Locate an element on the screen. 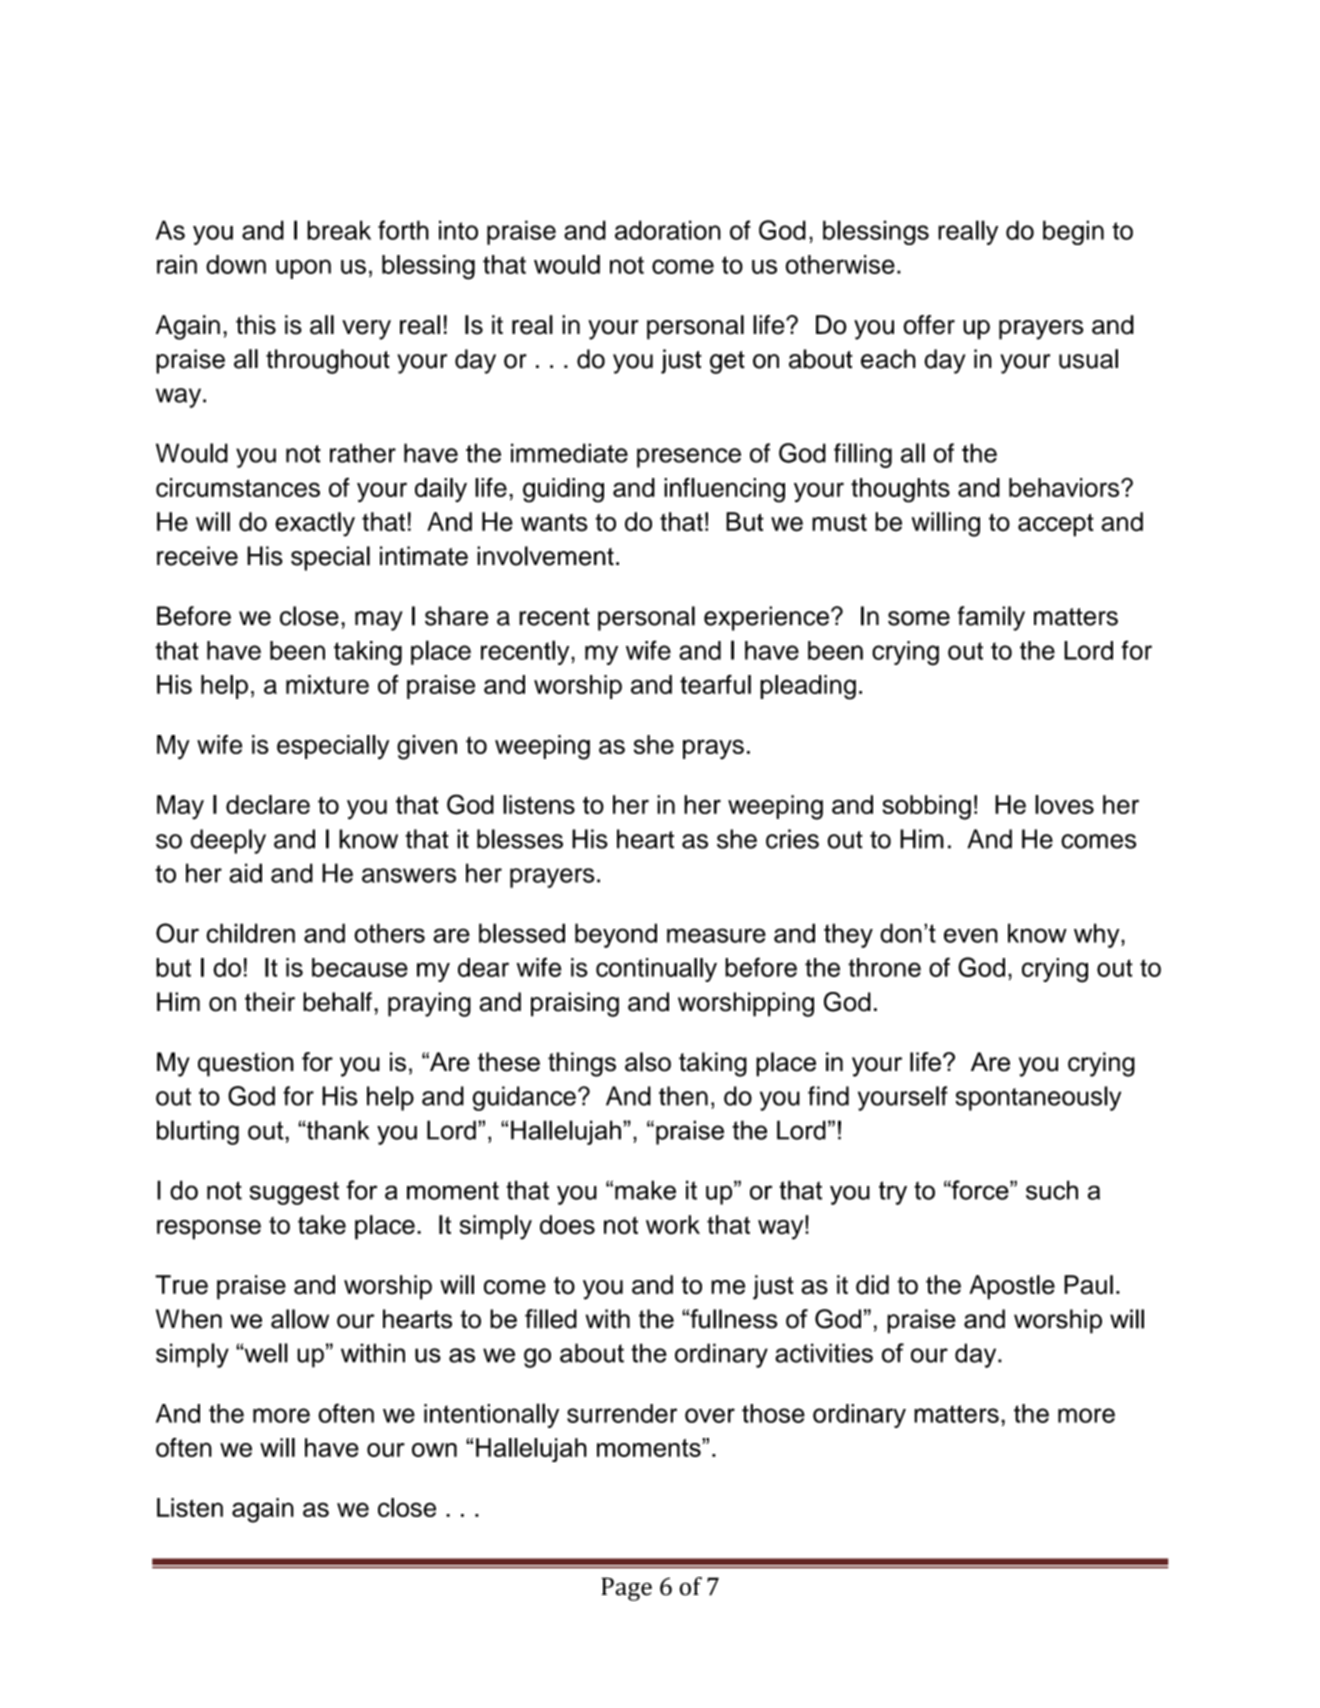 The image size is (1320, 1708). intentionally is located at coordinates (491, 1415).
